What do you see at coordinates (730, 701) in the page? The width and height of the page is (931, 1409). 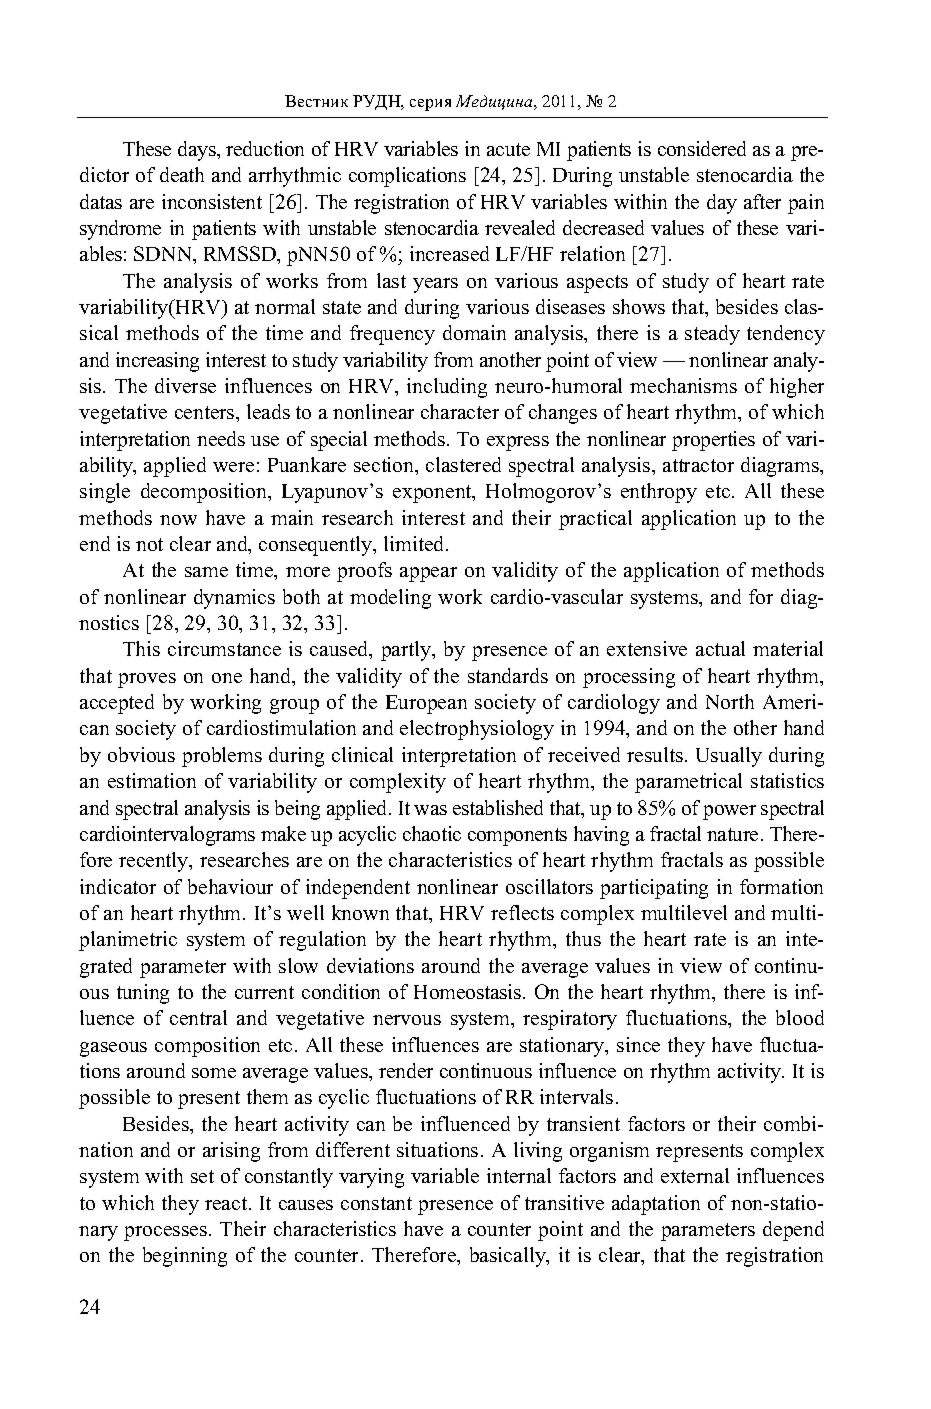 I see `North` at bounding box center [730, 701].
